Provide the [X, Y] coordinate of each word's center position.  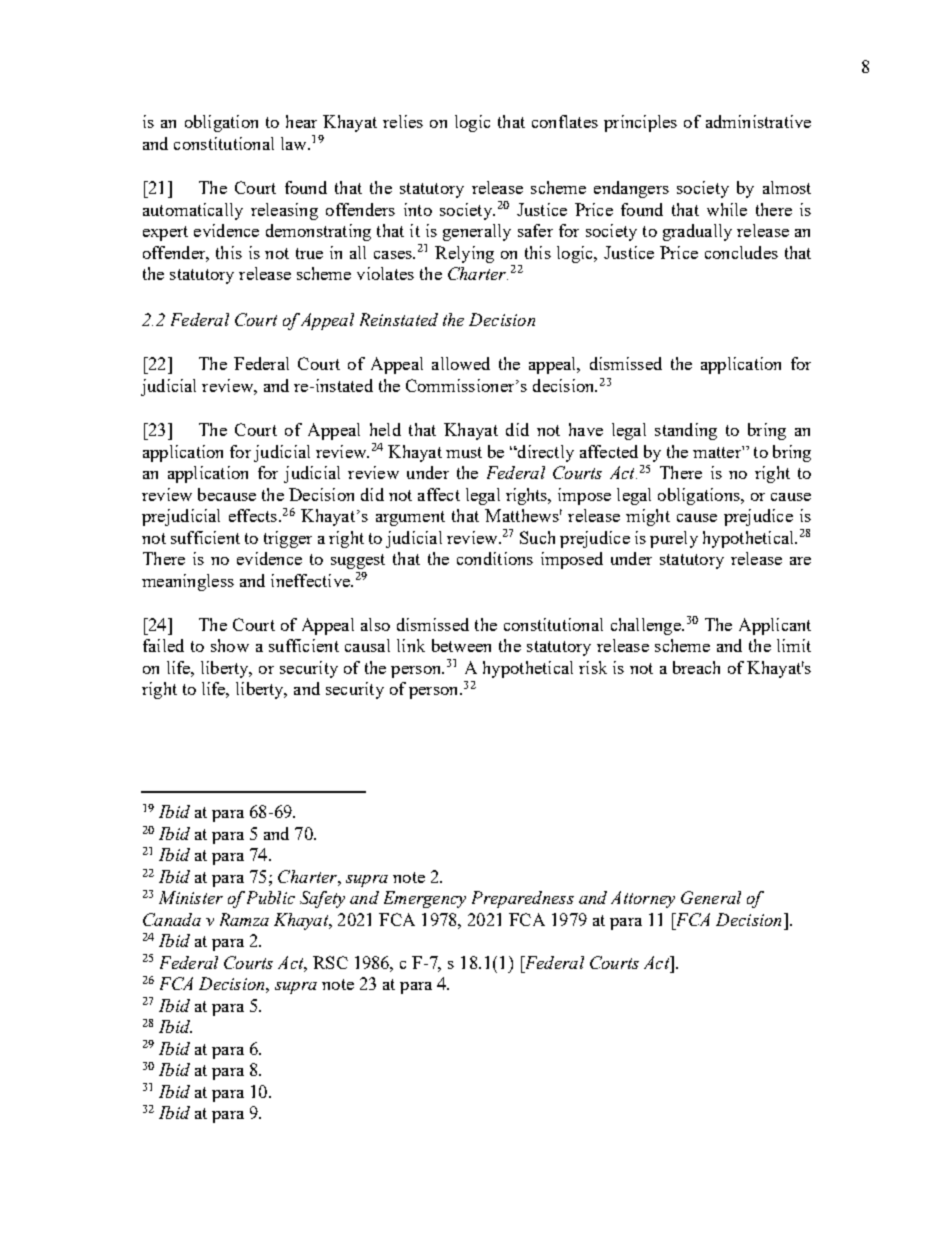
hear [301, 121]
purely [674, 539]
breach [696, 667]
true [309, 253]
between [461, 645]
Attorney [643, 899]
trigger [288, 539]
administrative [758, 121]
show [230, 645]
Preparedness [523, 899]
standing [686, 431]
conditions [495, 558]
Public [271, 897]
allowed [461, 363]
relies [403, 121]
